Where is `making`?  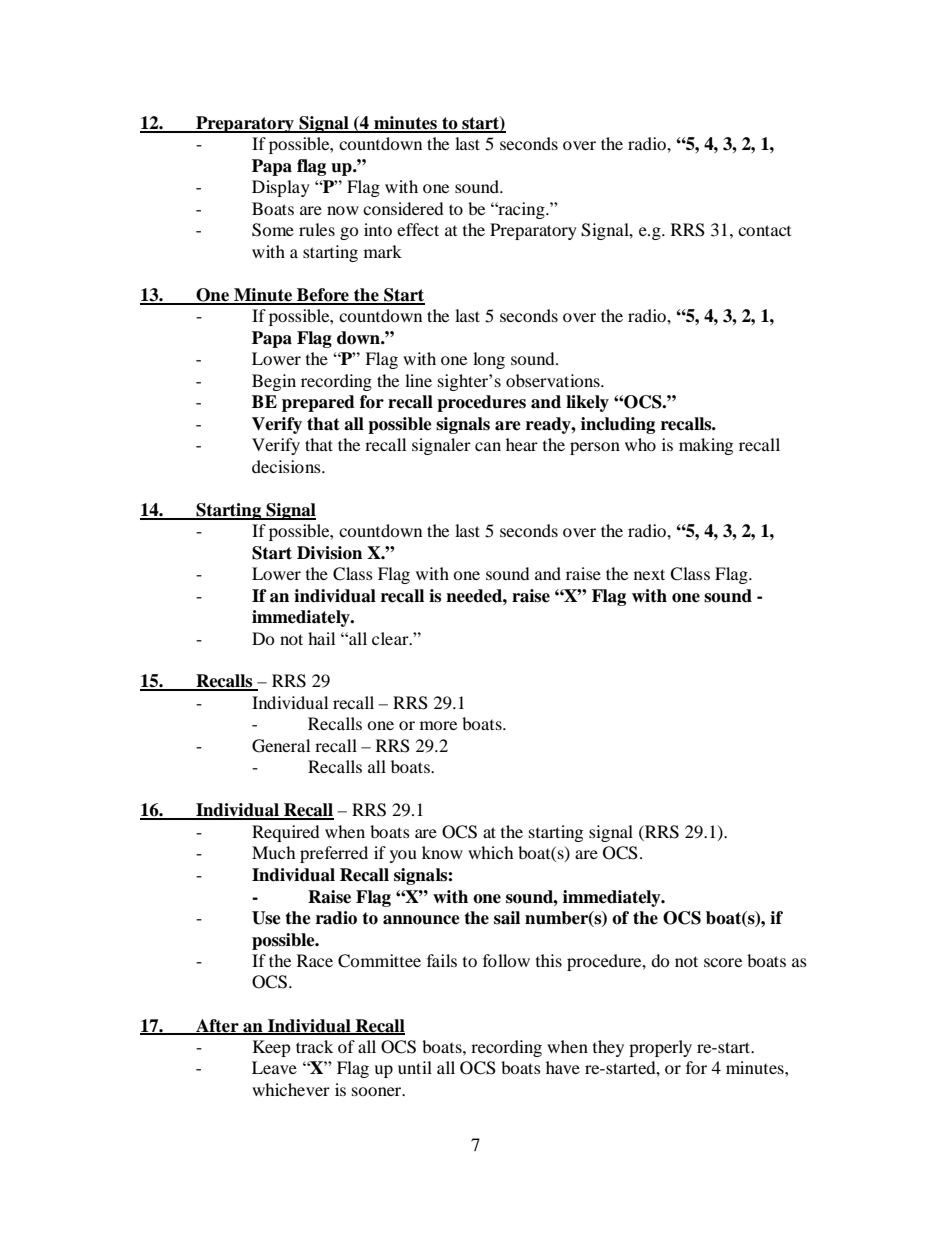
making is located at coordinates (706, 446).
